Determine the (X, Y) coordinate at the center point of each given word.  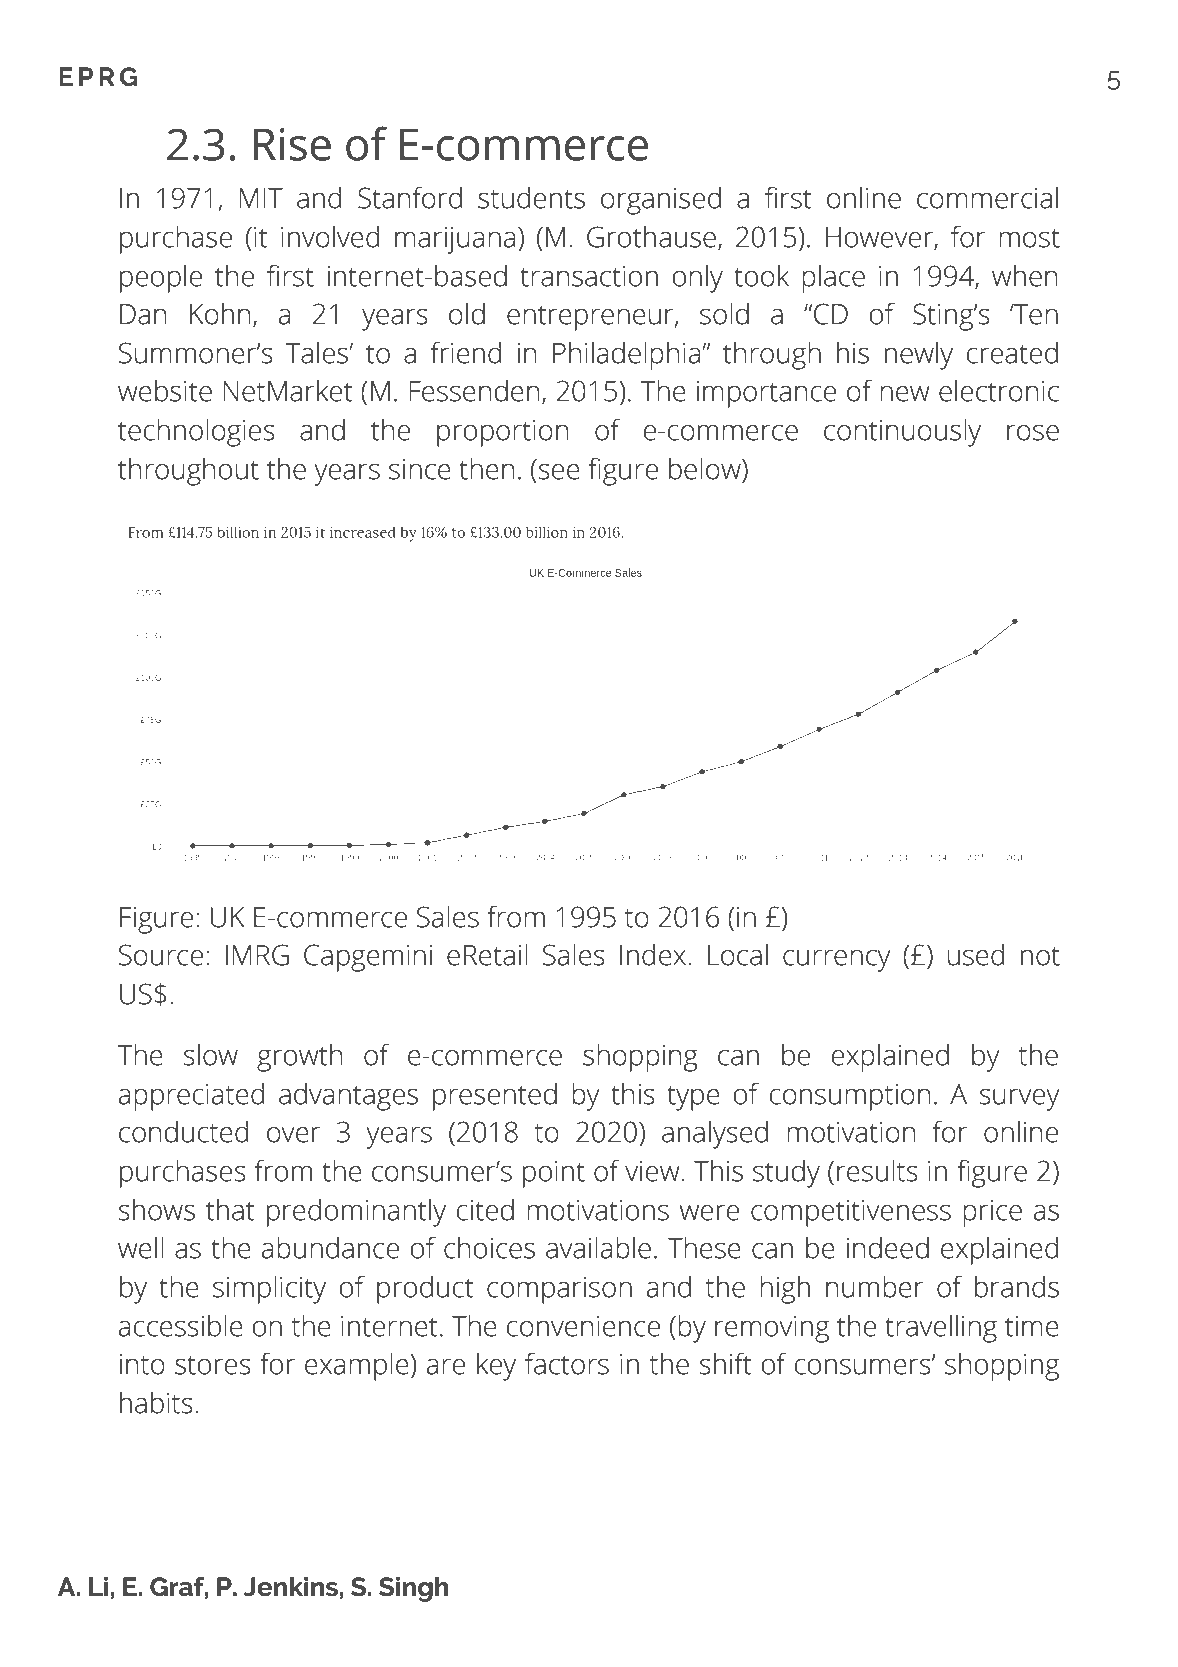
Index (654, 954)
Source (161, 955)
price (992, 1213)
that (230, 1209)
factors (567, 1363)
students (531, 197)
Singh (413, 1589)
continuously (902, 432)
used (976, 954)
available (598, 1247)
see (559, 472)
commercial (987, 198)
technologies (196, 432)
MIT (261, 198)
